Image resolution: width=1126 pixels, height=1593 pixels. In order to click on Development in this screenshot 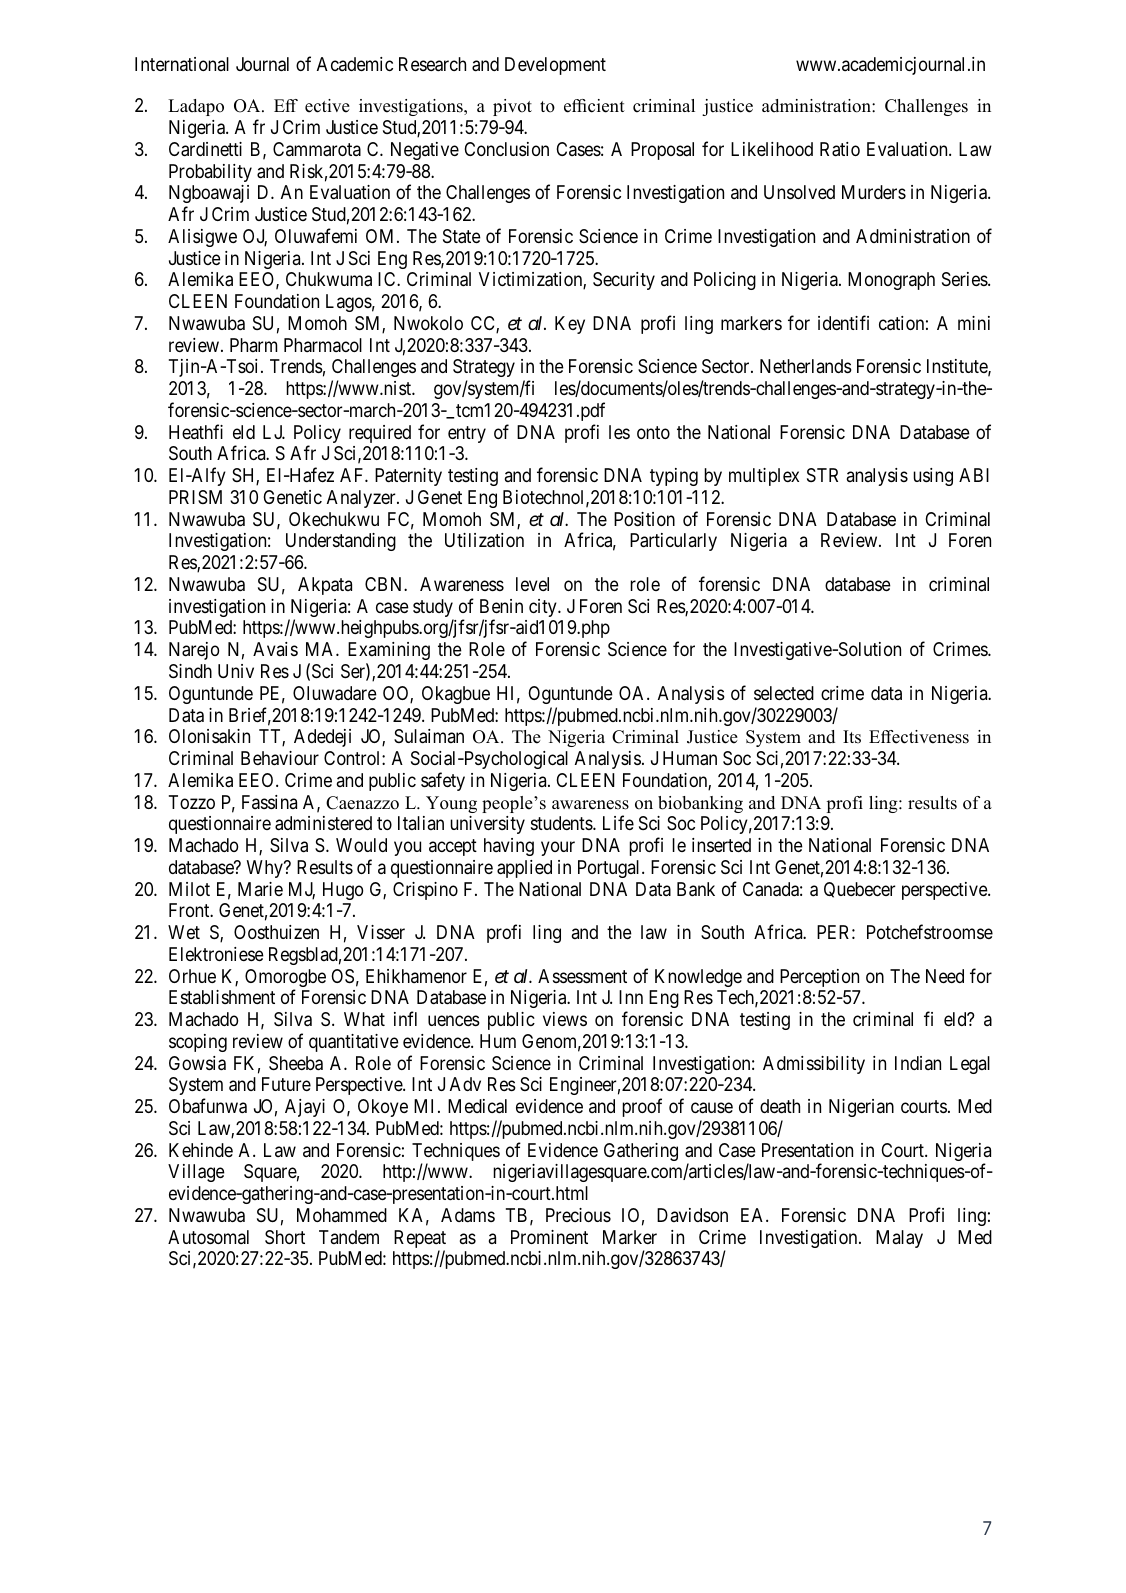, I will do `click(555, 66)`.
